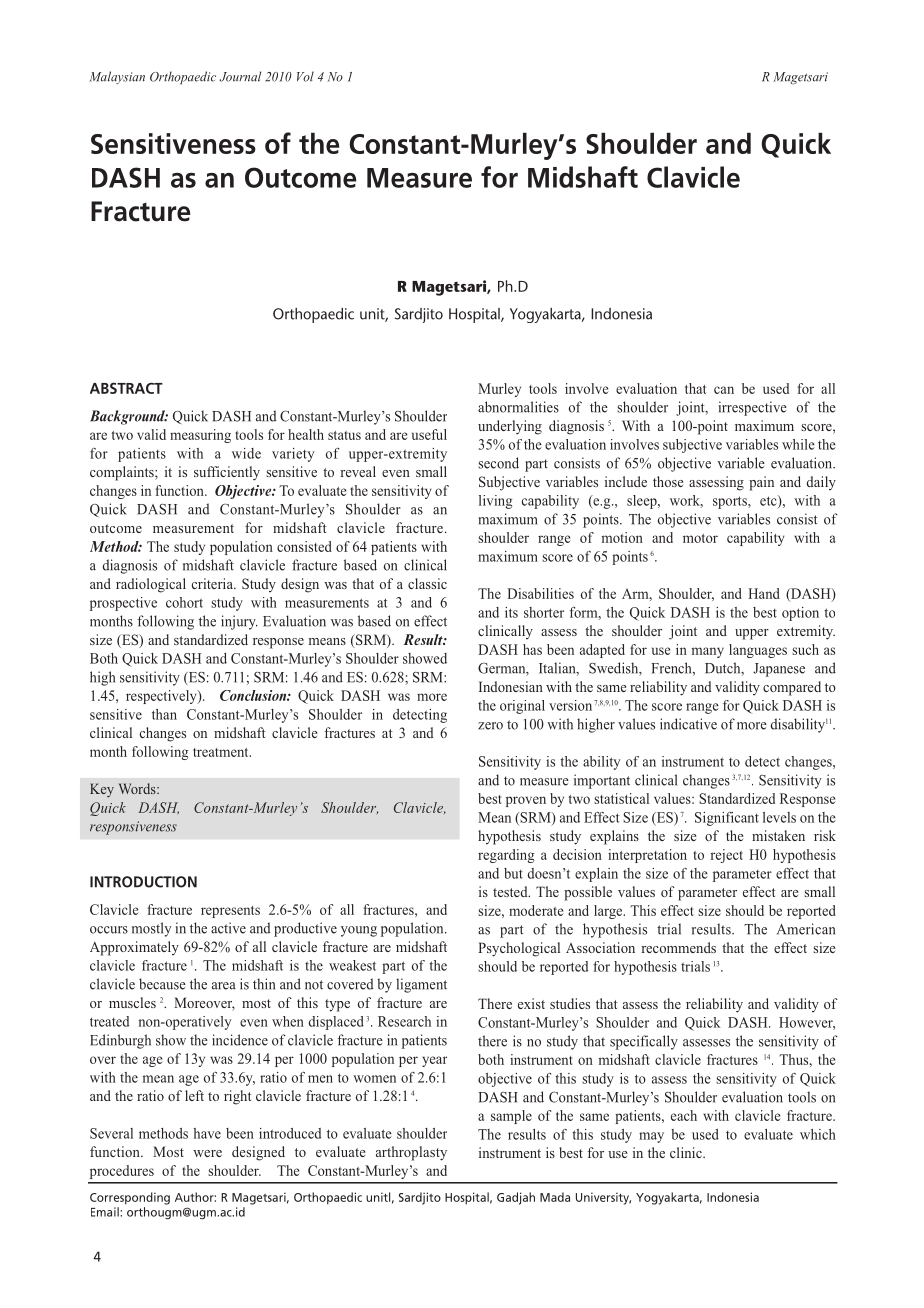  What do you see at coordinates (240, 76) in the image?
I see `Journal` at bounding box center [240, 76].
